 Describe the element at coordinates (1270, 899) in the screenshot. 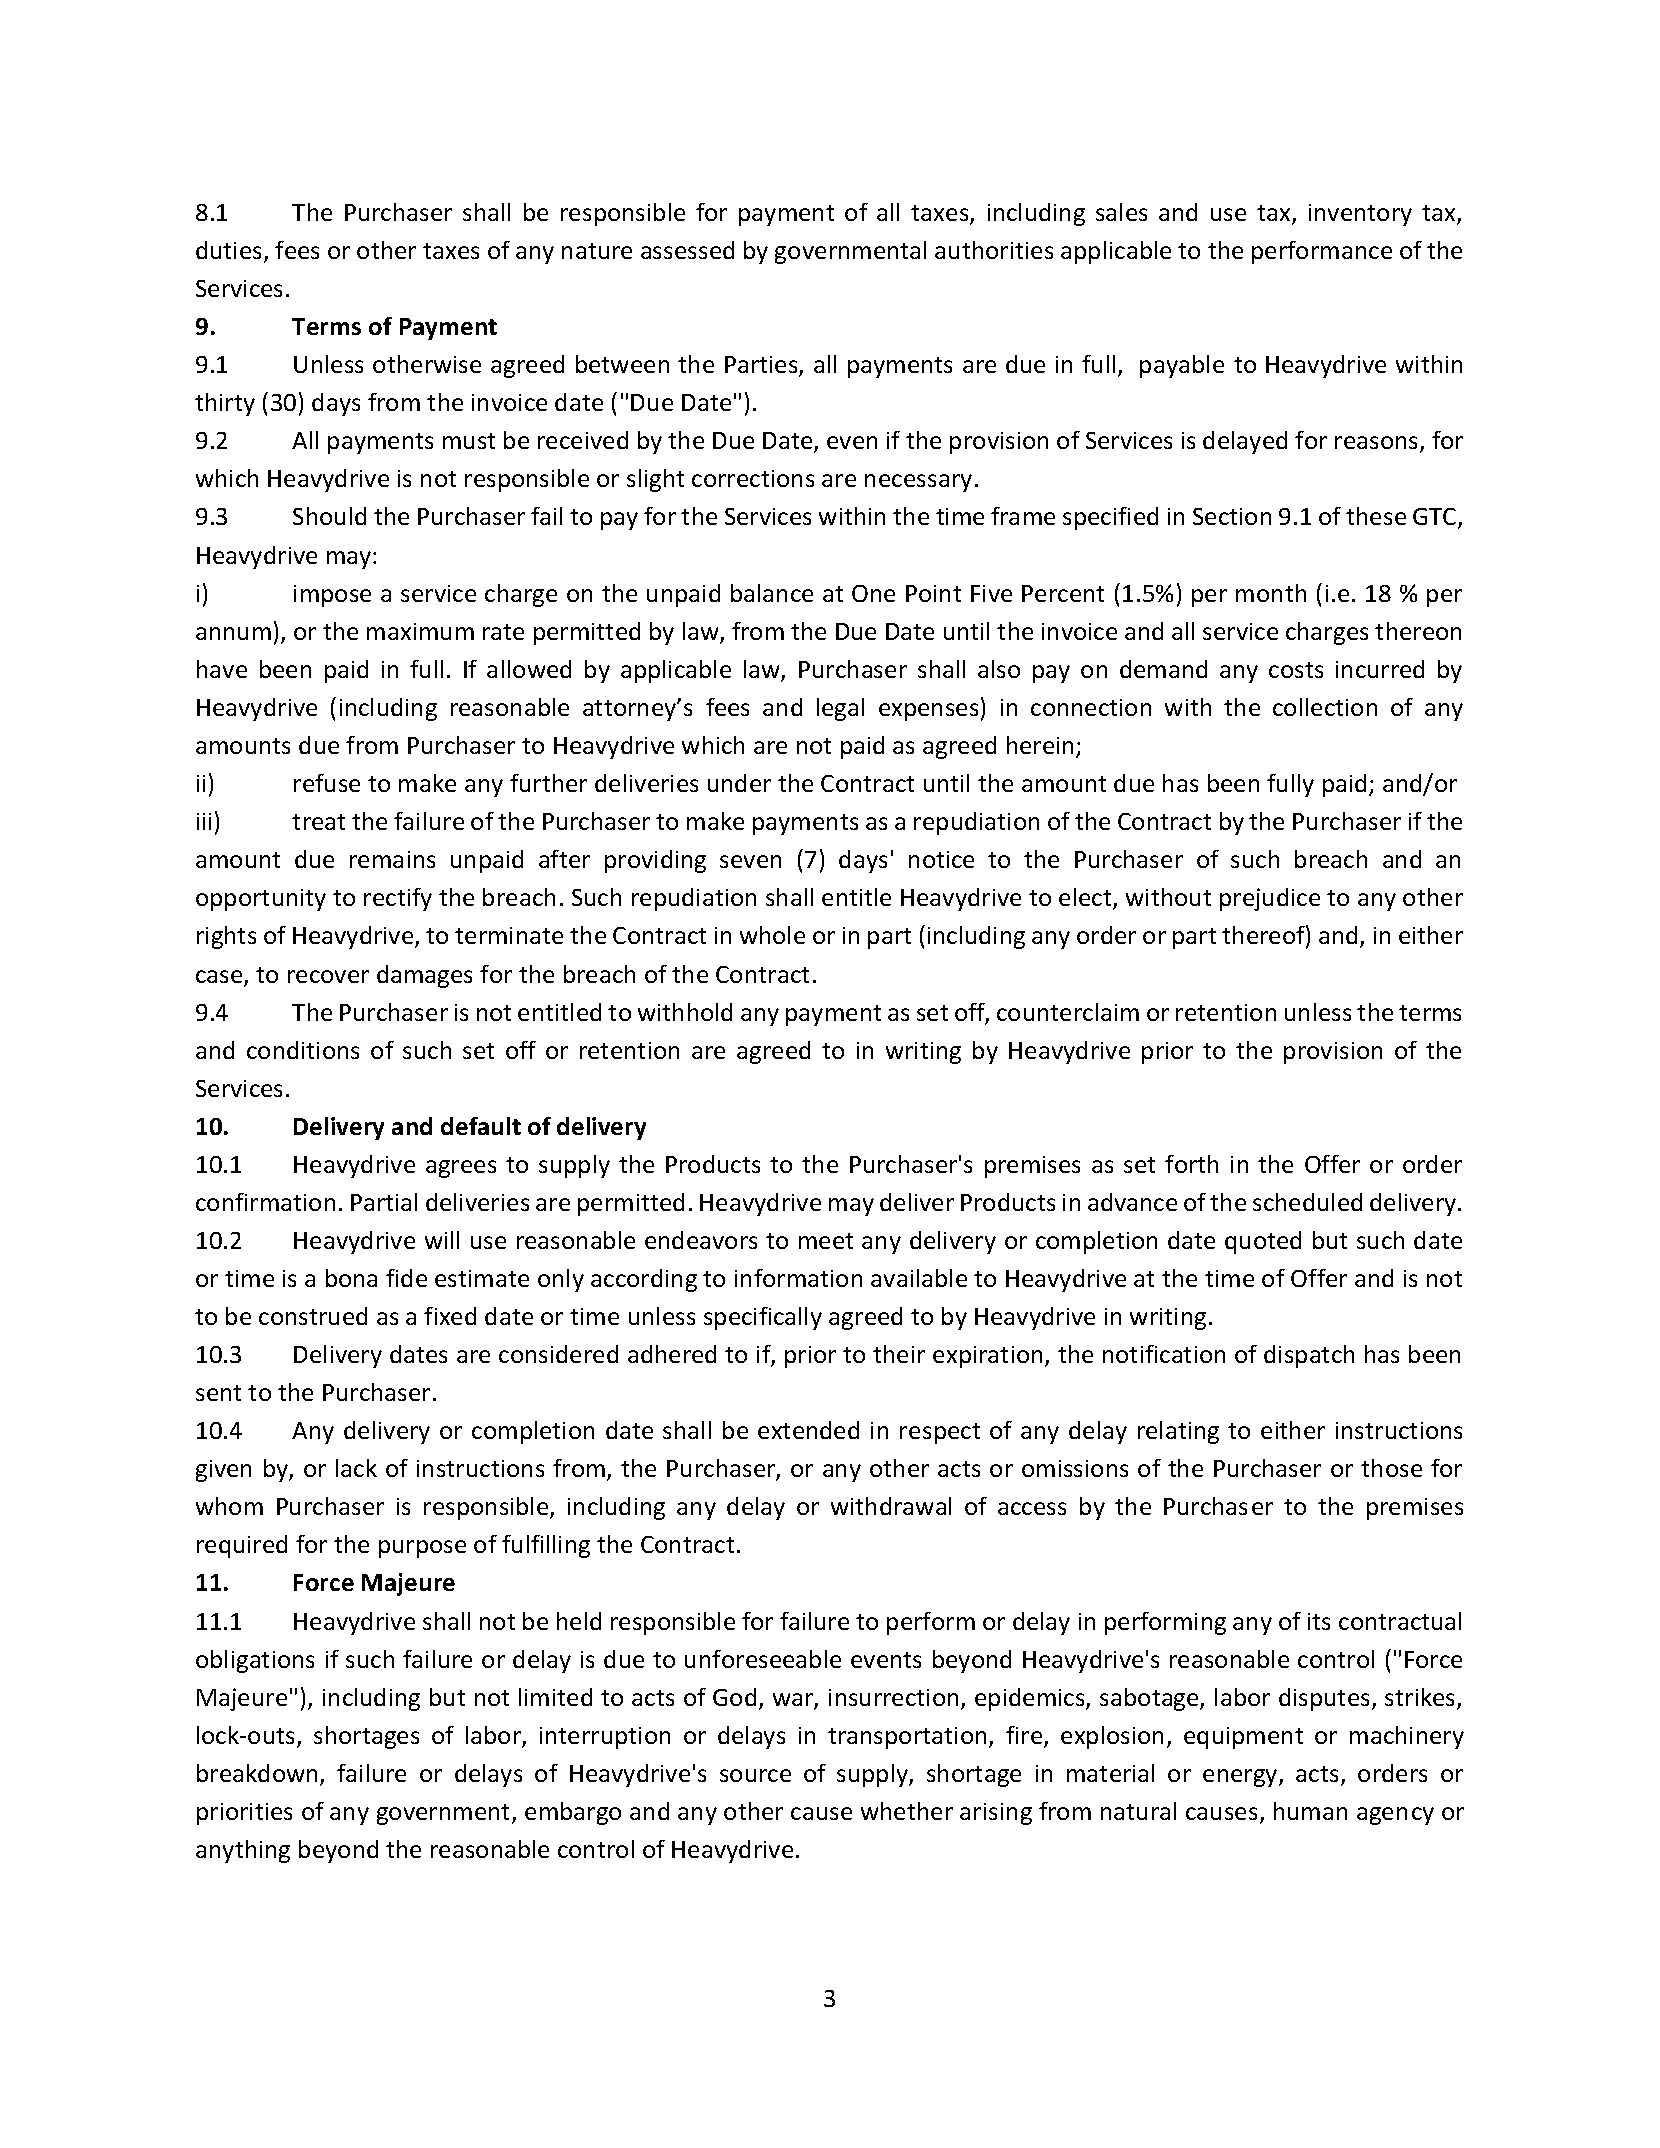

I see `prejudice` at that location.
